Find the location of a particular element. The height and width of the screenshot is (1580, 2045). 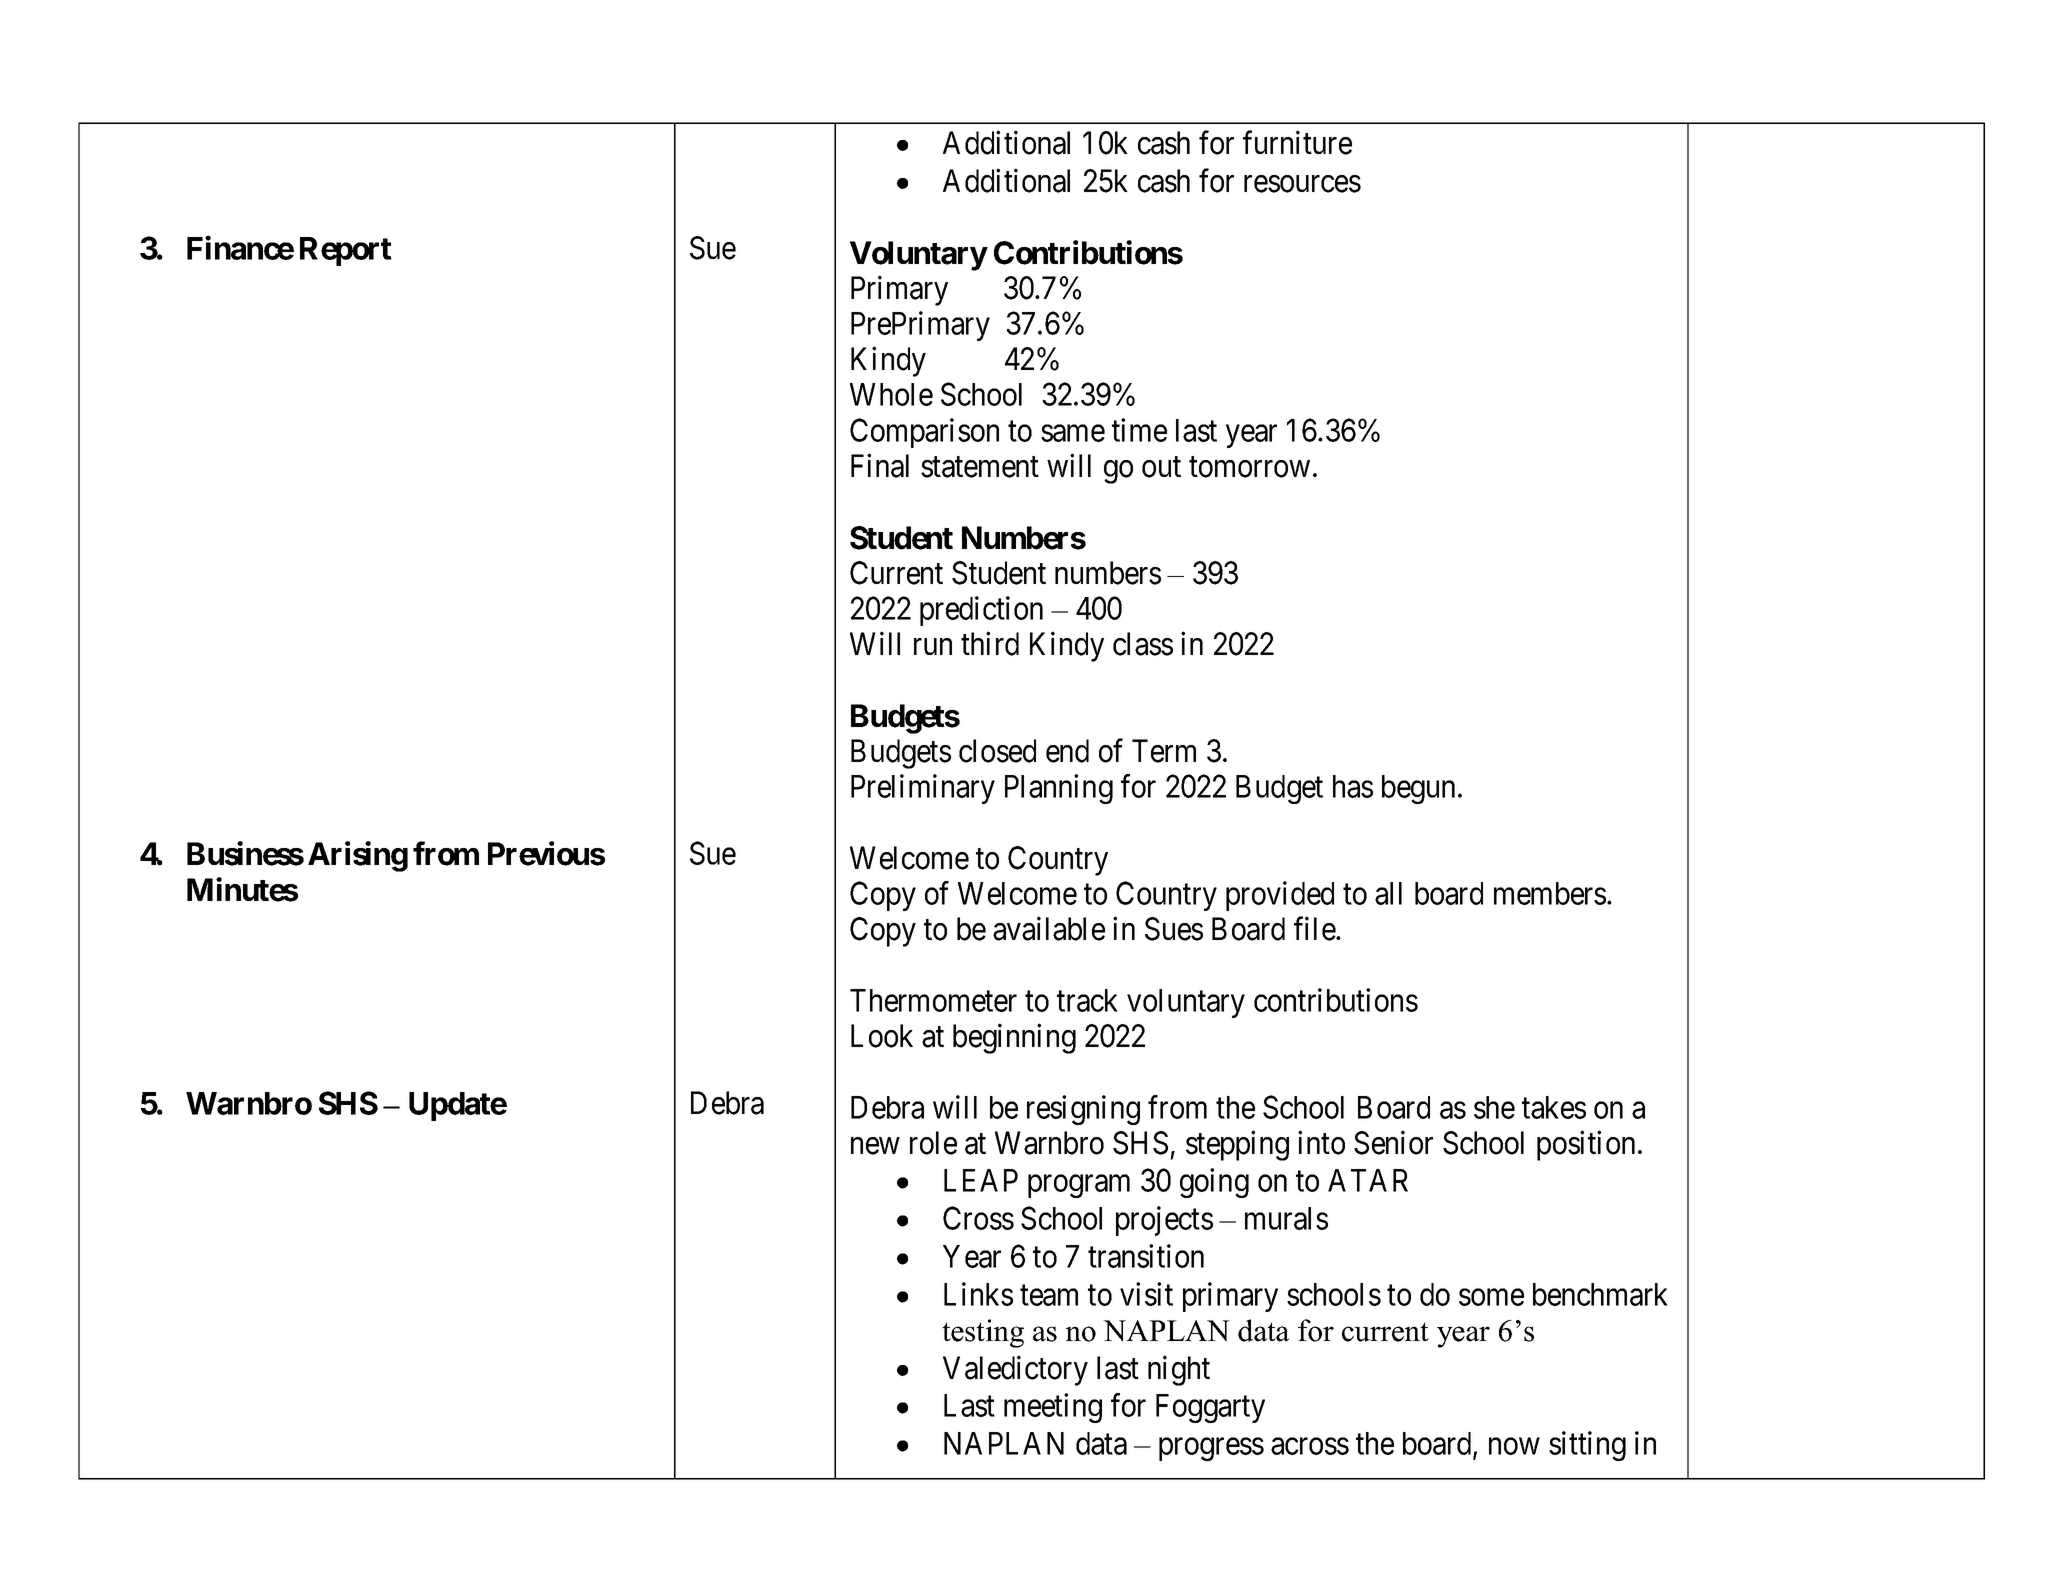

meeting is located at coordinates (1053, 1408).
